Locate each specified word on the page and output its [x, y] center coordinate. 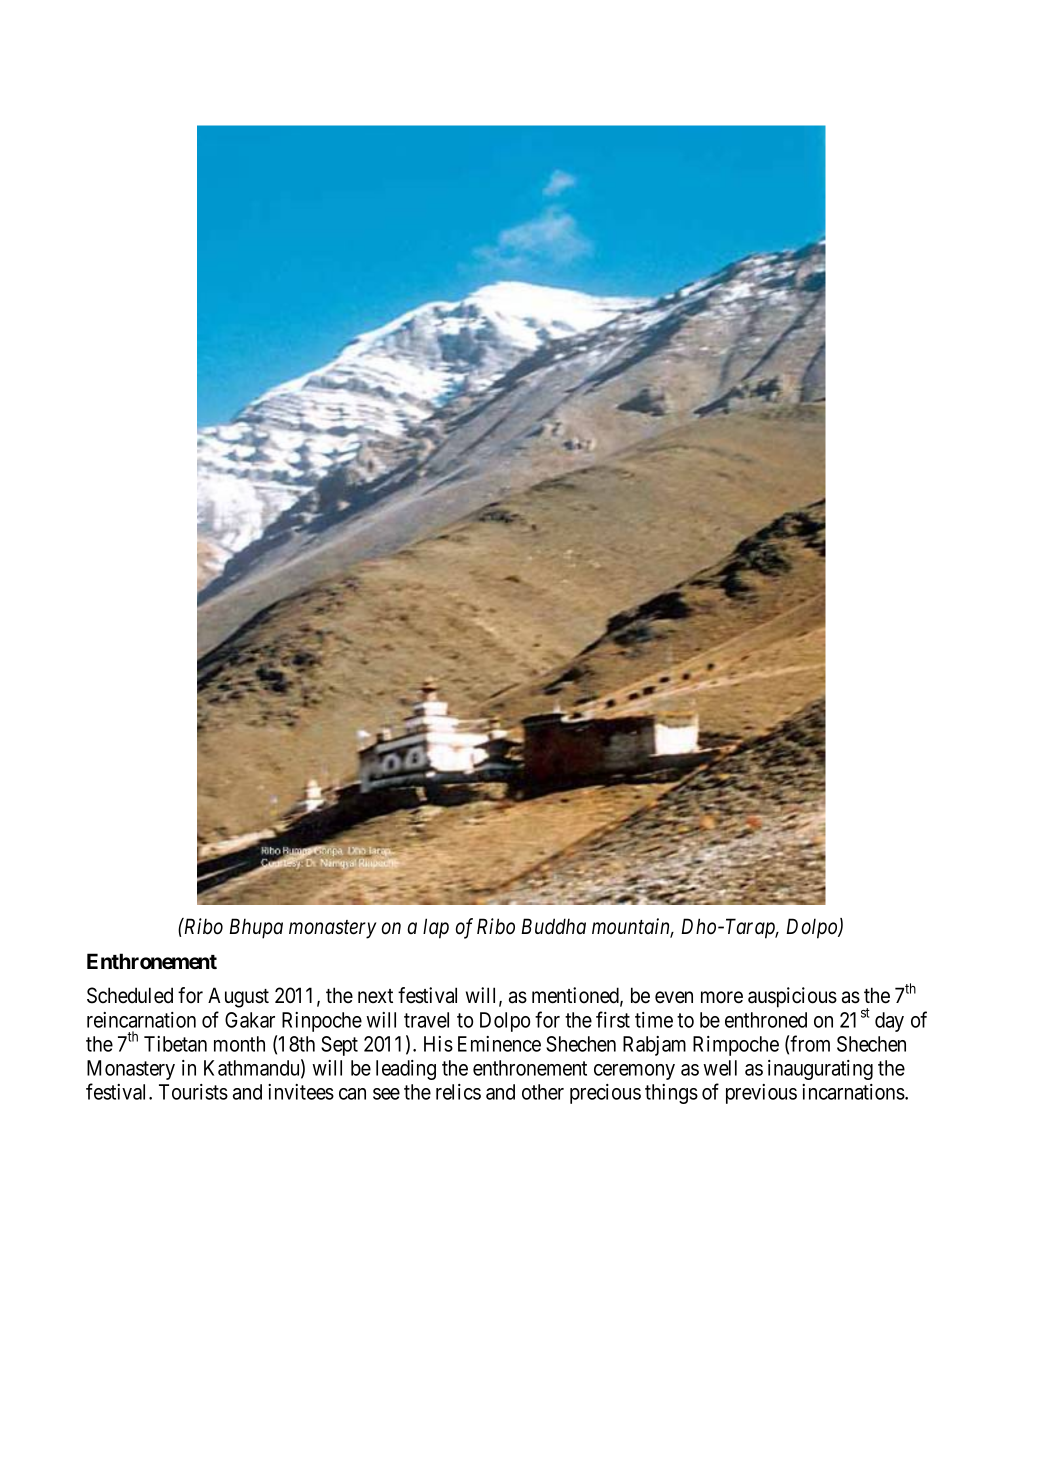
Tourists [193, 1092]
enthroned [766, 1020]
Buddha [553, 926]
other [543, 1092]
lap [436, 928]
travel [426, 1020]
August [238, 997]
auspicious [792, 997]
